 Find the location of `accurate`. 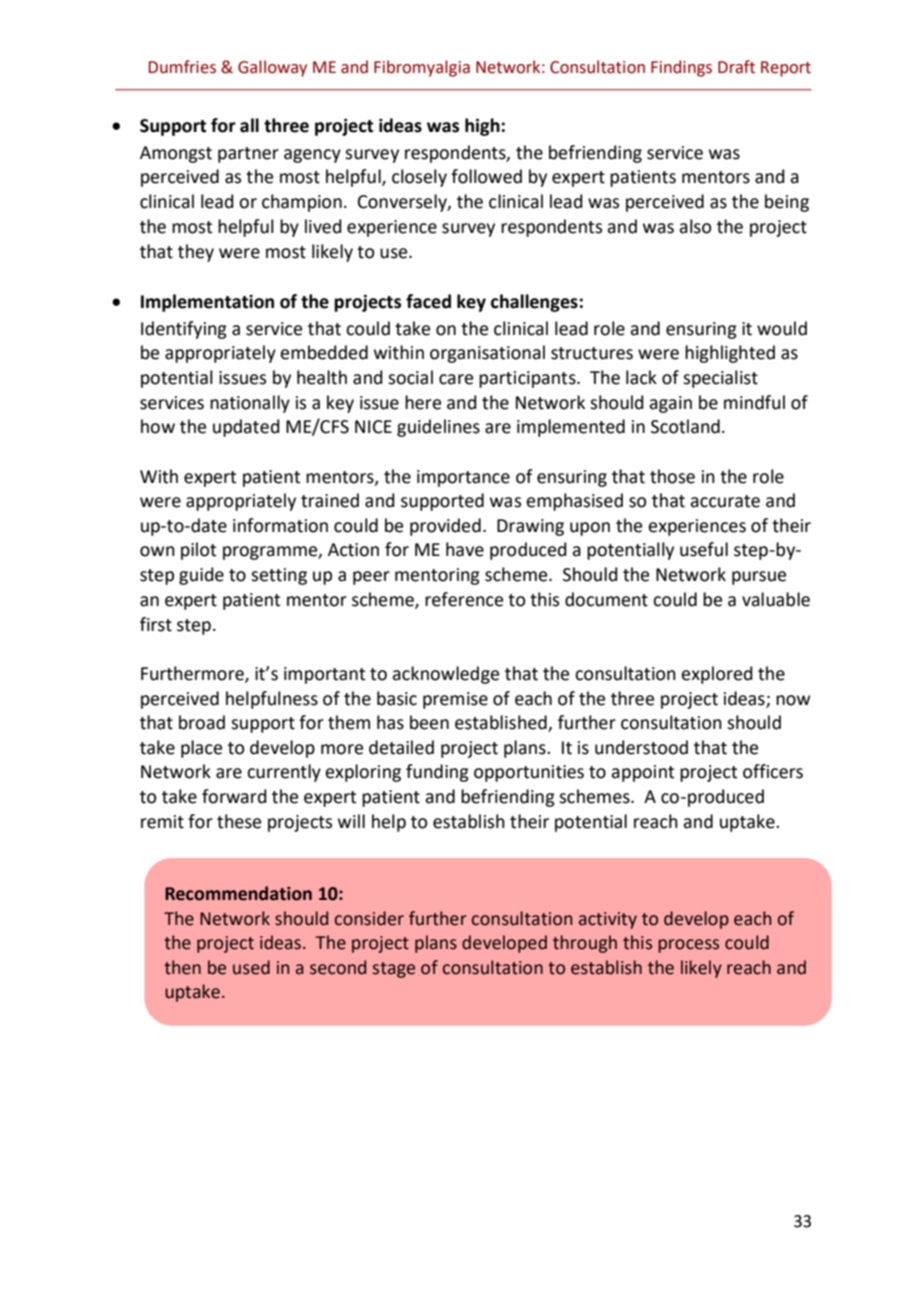

accurate is located at coordinates (725, 501).
